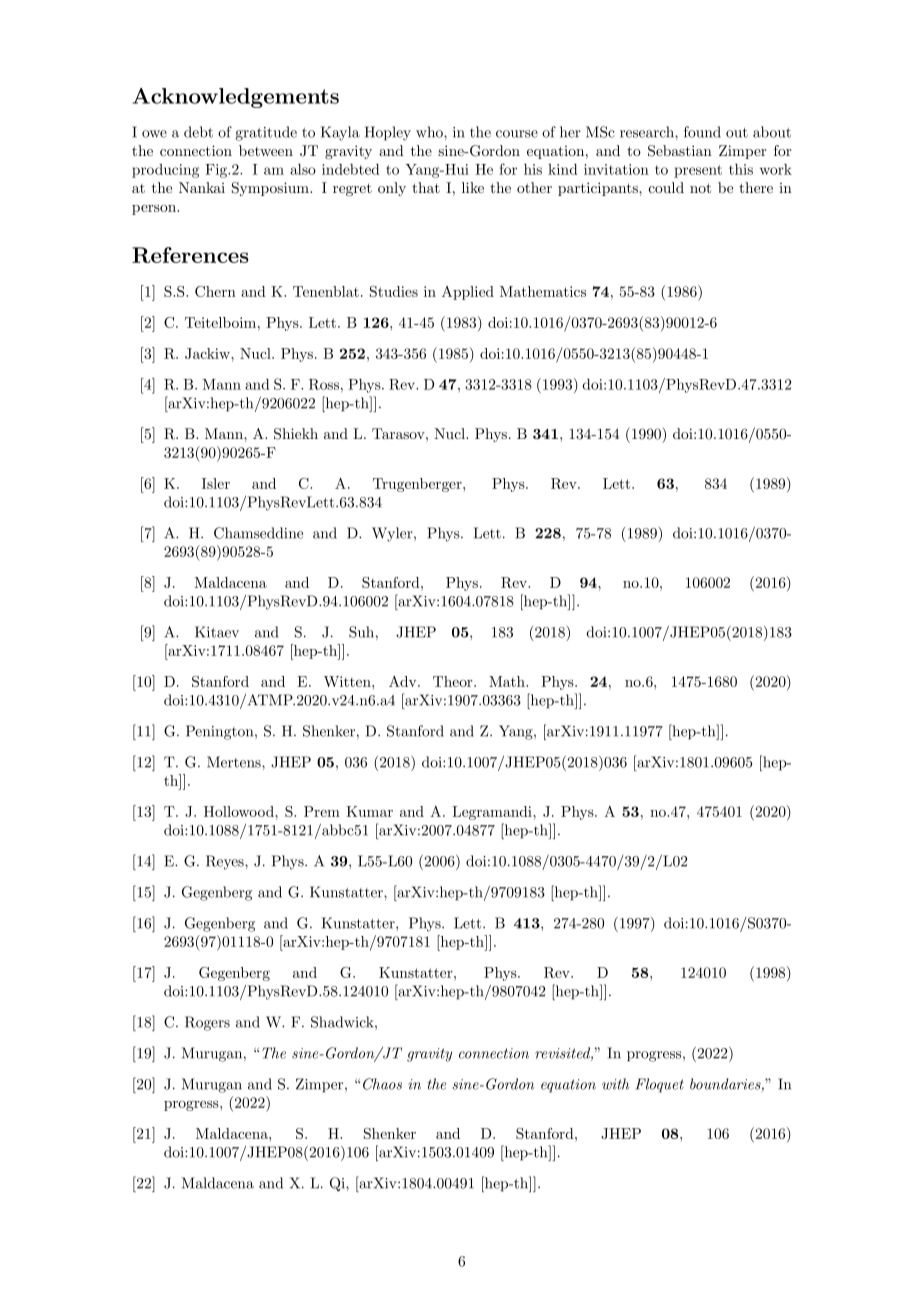 The height and width of the document is (1308, 924). I want to click on who, so click(430, 132).
